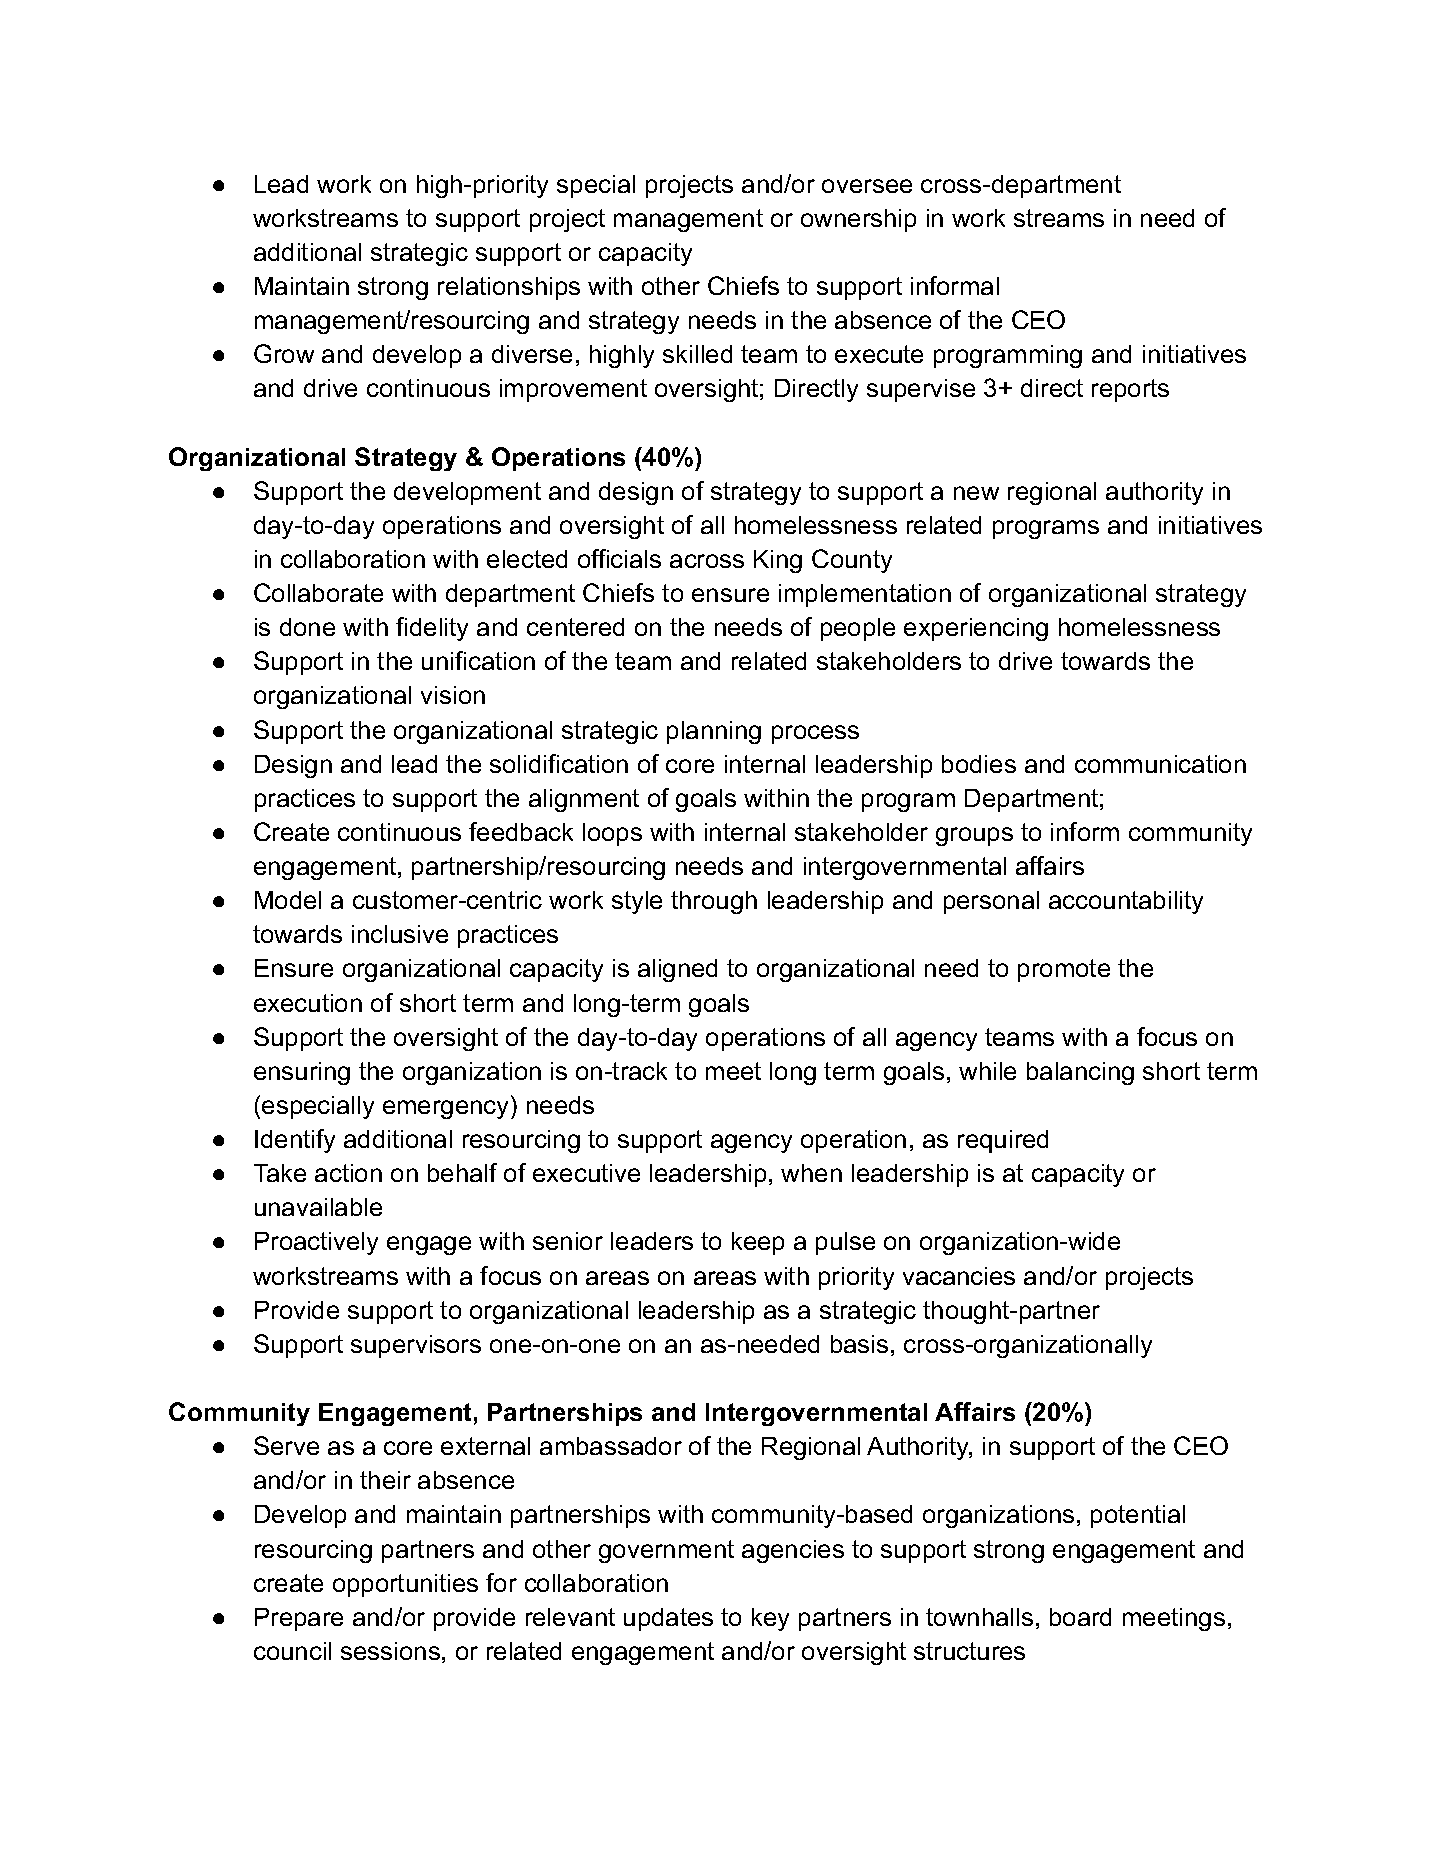 Image resolution: width=1435 pixels, height=1858 pixels. Describe the element at coordinates (858, 220) in the image. I see `ownership` at that location.
